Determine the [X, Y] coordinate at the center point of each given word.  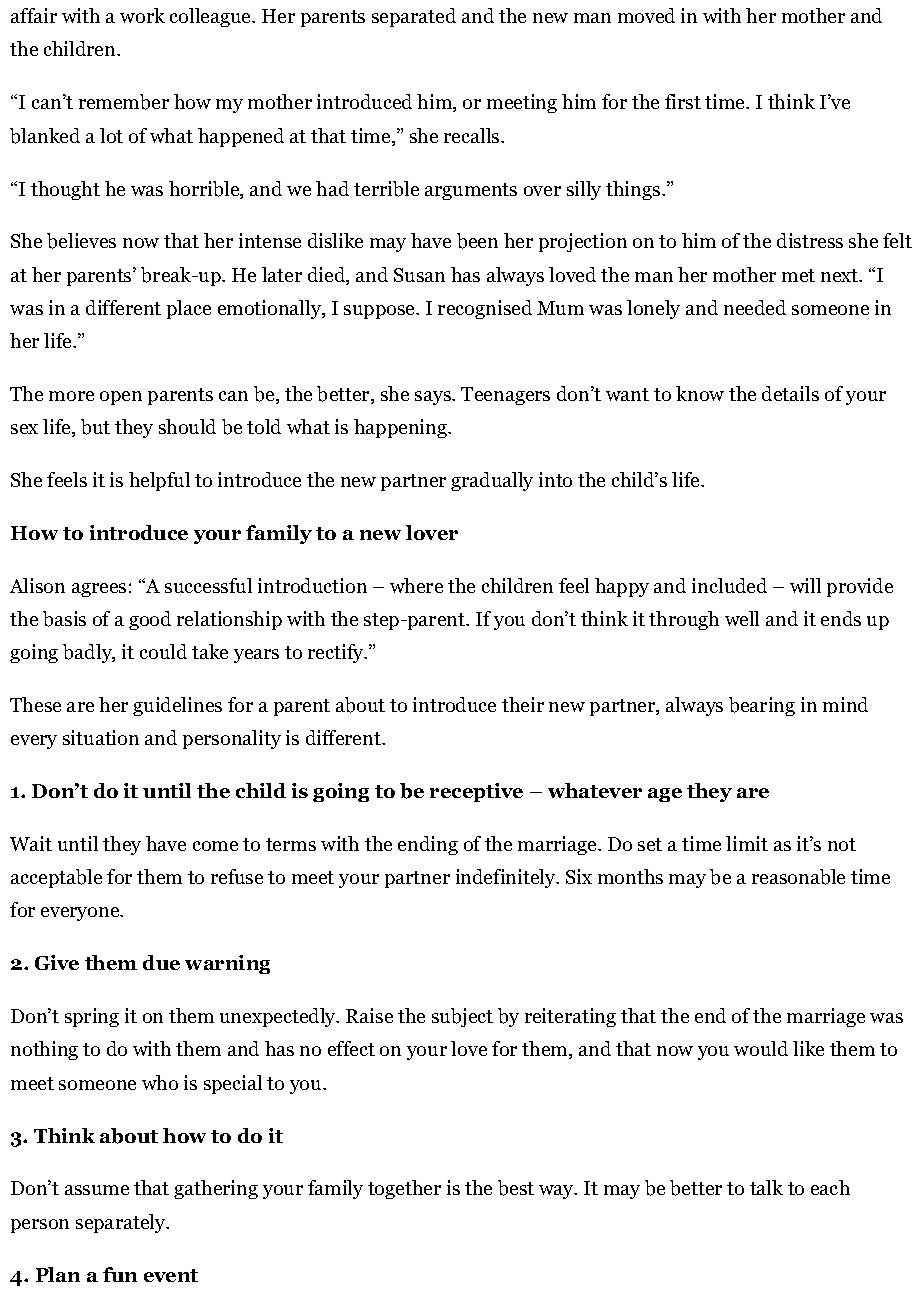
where [416, 585]
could [163, 651]
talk [766, 1187]
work [142, 15]
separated [414, 17]
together [404, 1189]
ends [841, 618]
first [683, 101]
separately [122, 1223]
